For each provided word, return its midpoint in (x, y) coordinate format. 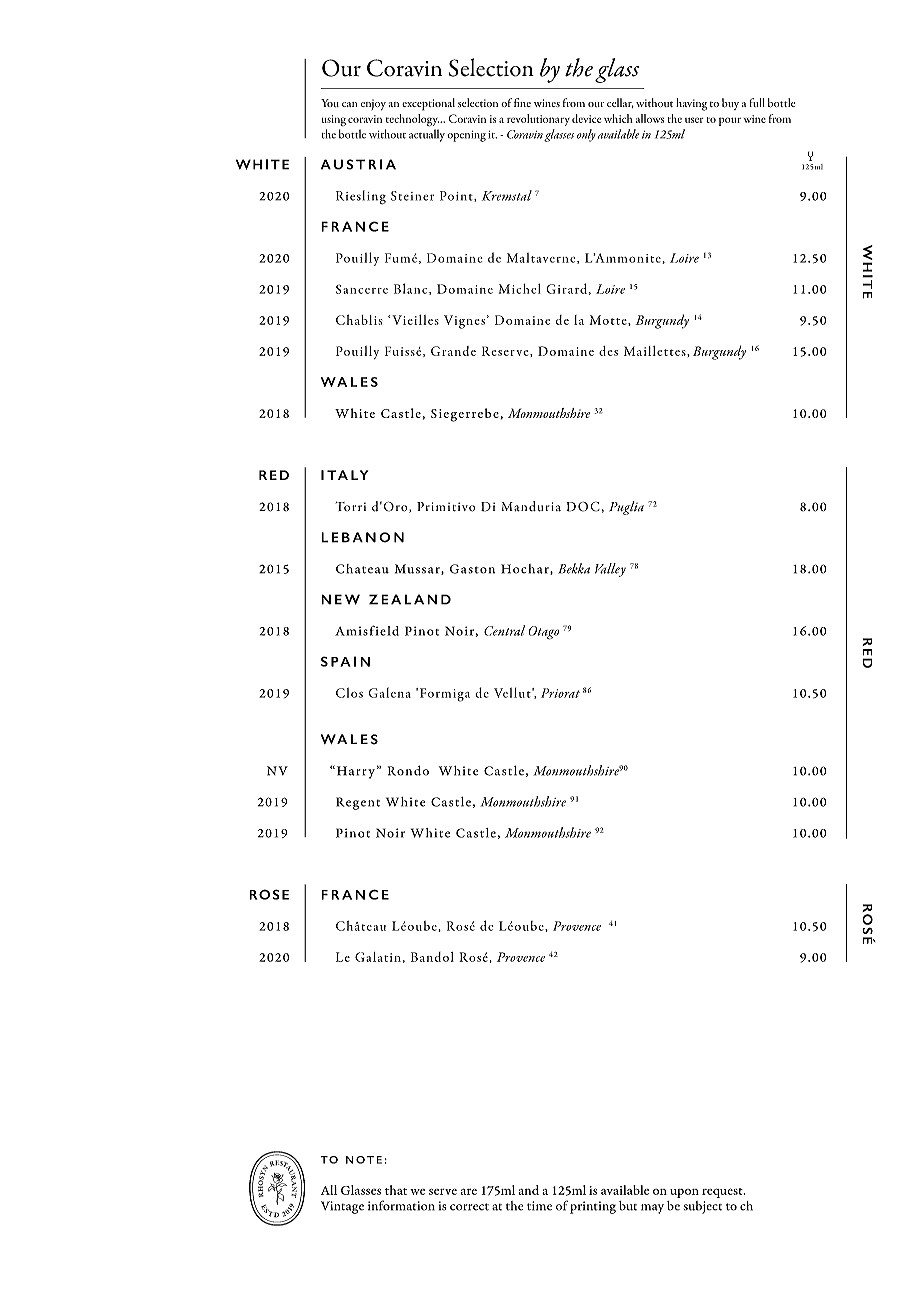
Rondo (408, 770)
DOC (583, 507)
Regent (358, 803)
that (396, 1190)
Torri (351, 506)
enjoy (373, 104)
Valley (610, 570)
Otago (543, 633)
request (723, 1193)
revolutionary (538, 120)
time (539, 1206)
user (694, 120)
